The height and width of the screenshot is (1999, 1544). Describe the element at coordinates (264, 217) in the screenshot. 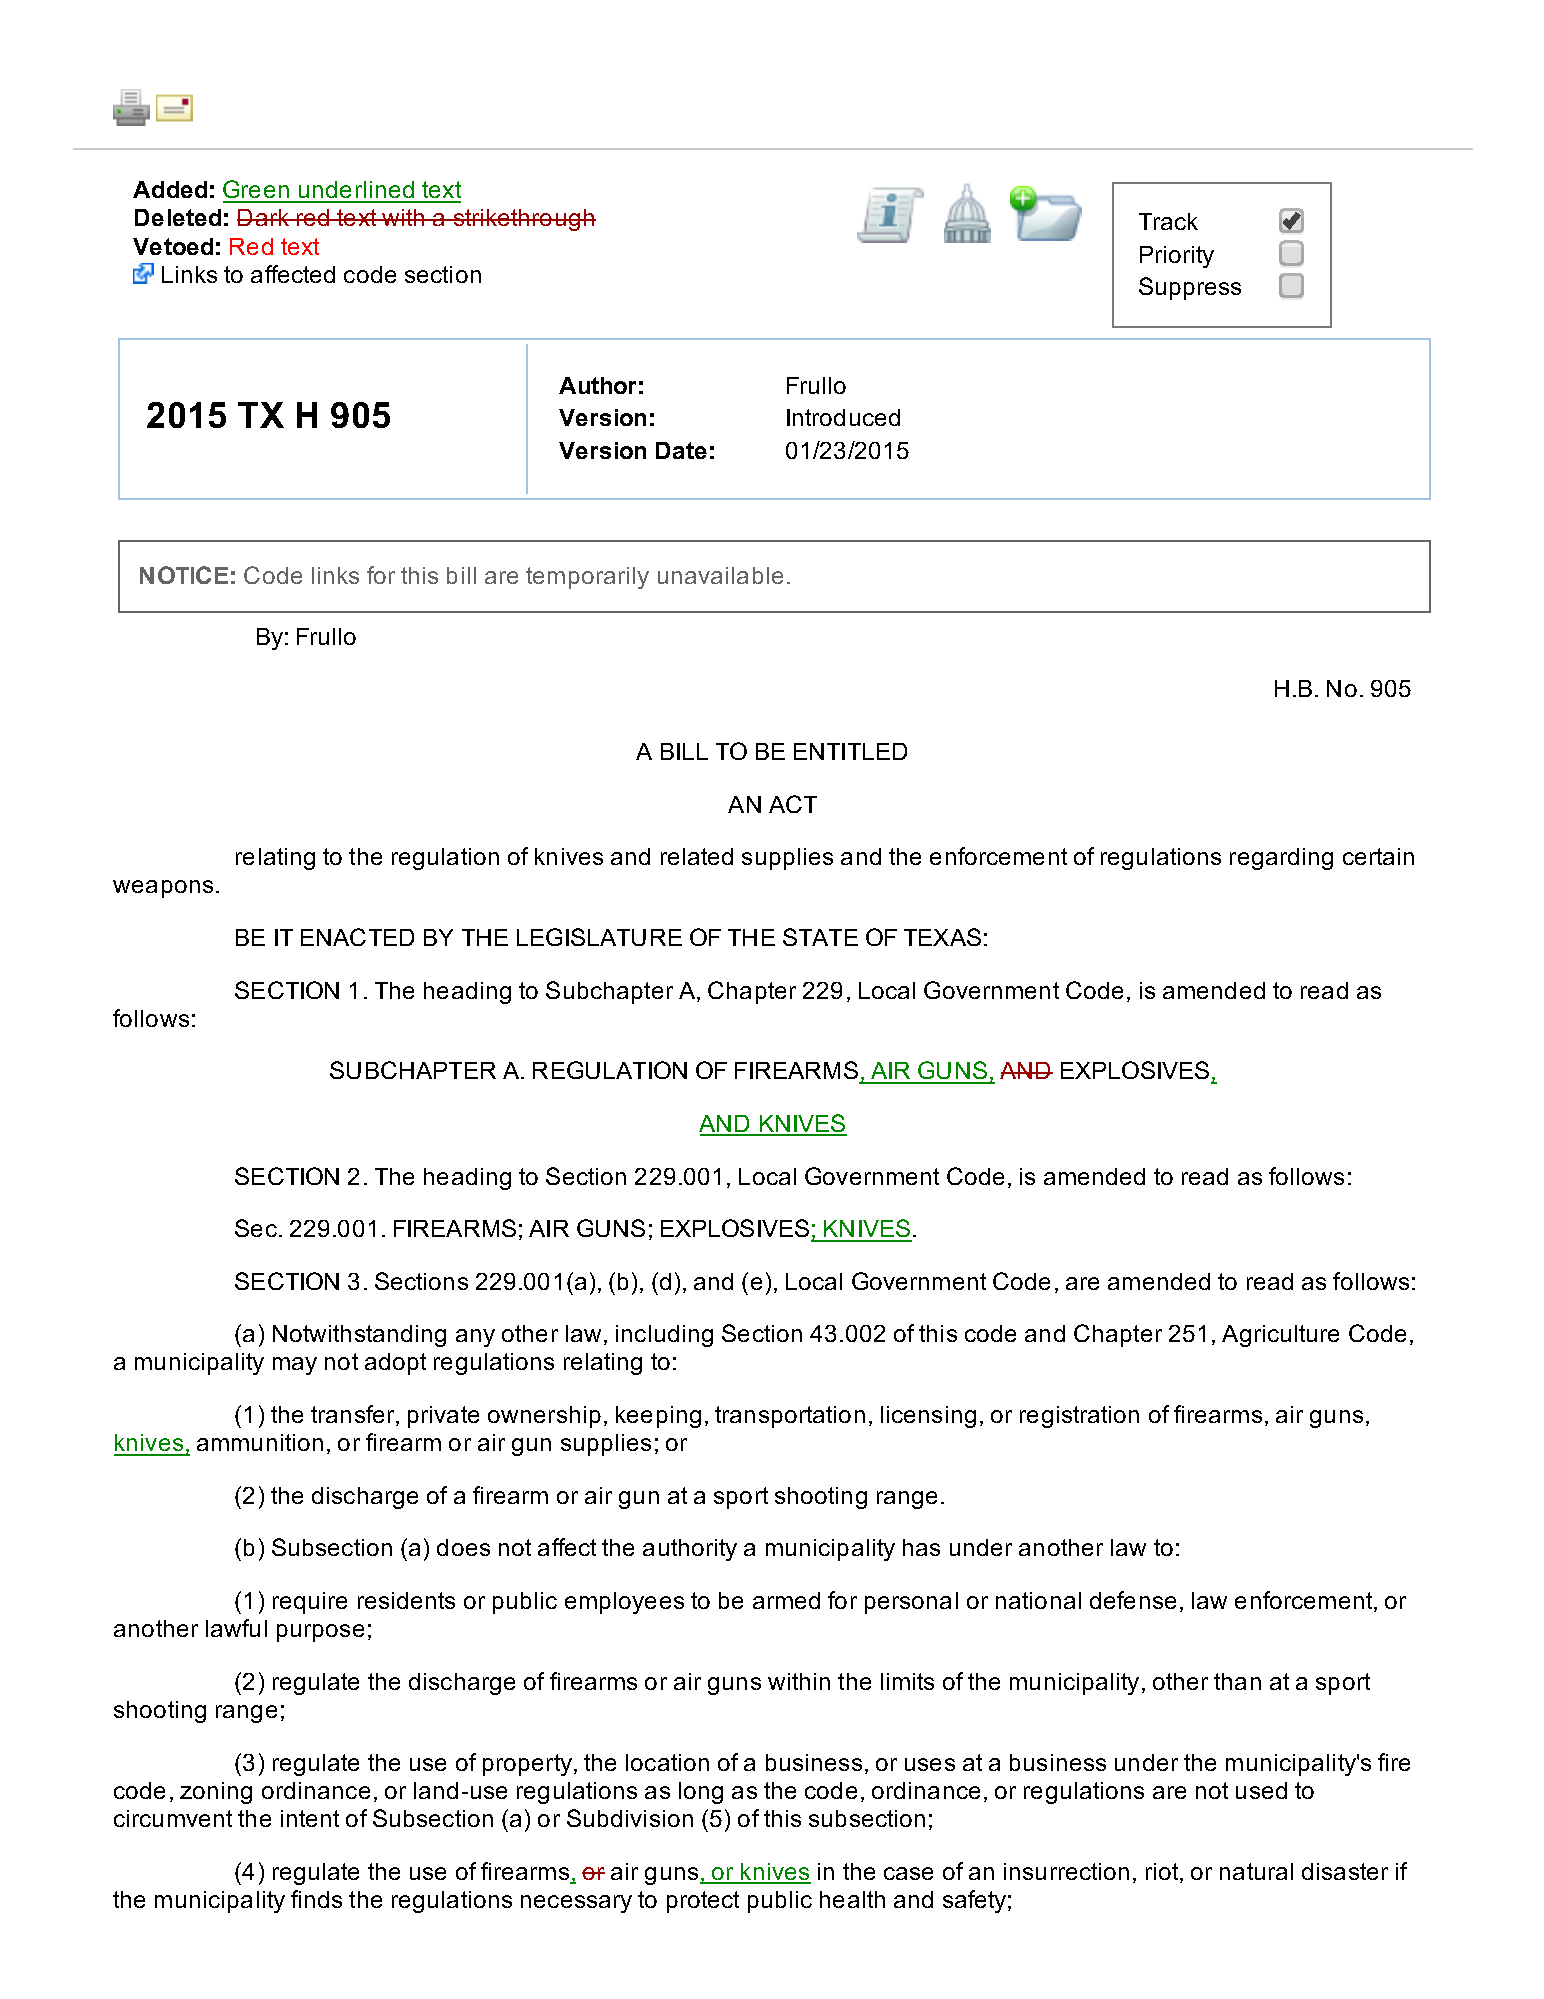

I see `Dark` at that location.
